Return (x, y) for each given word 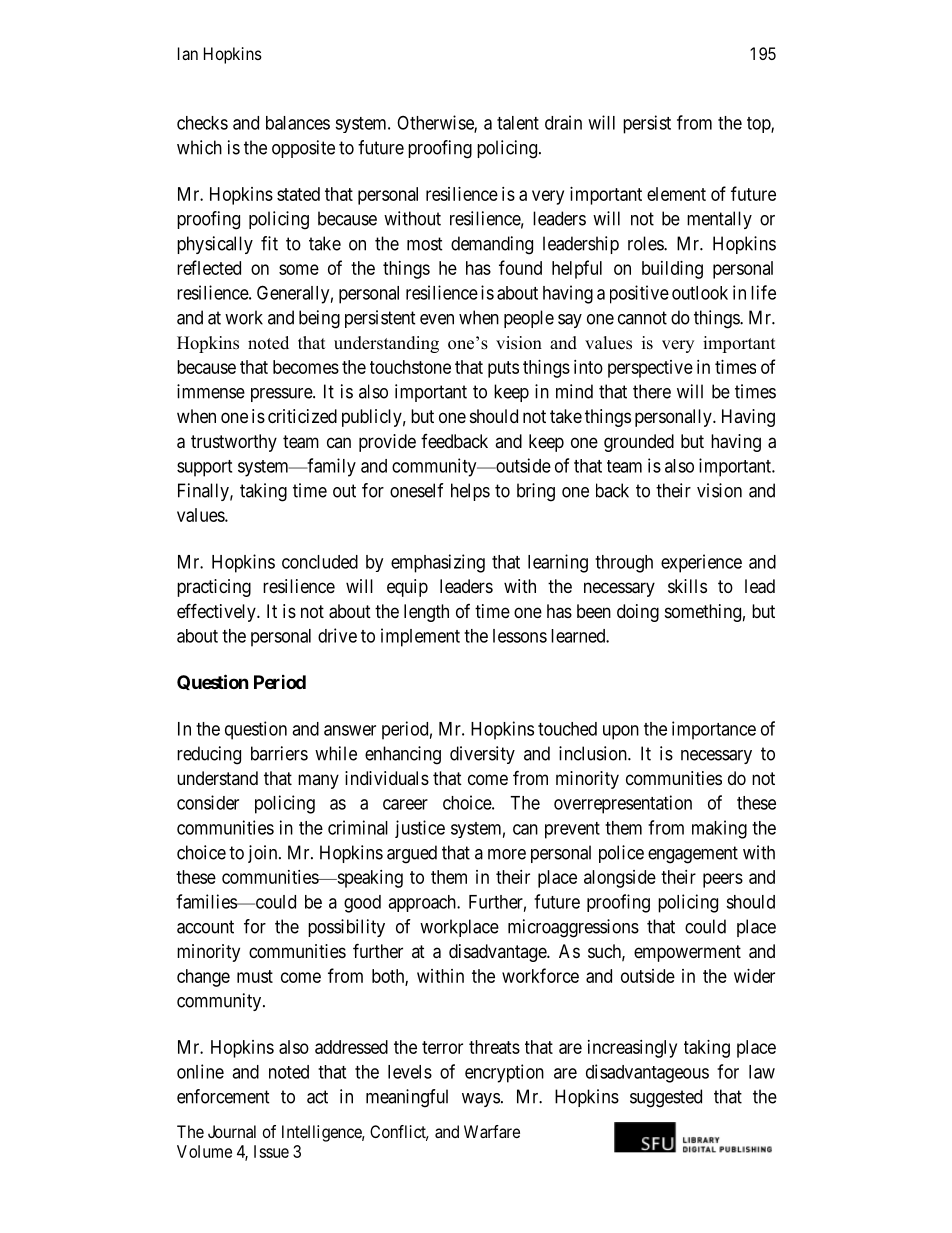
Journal (232, 1131)
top (759, 125)
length (426, 613)
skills (687, 586)
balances (298, 123)
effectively (217, 612)
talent (518, 123)
